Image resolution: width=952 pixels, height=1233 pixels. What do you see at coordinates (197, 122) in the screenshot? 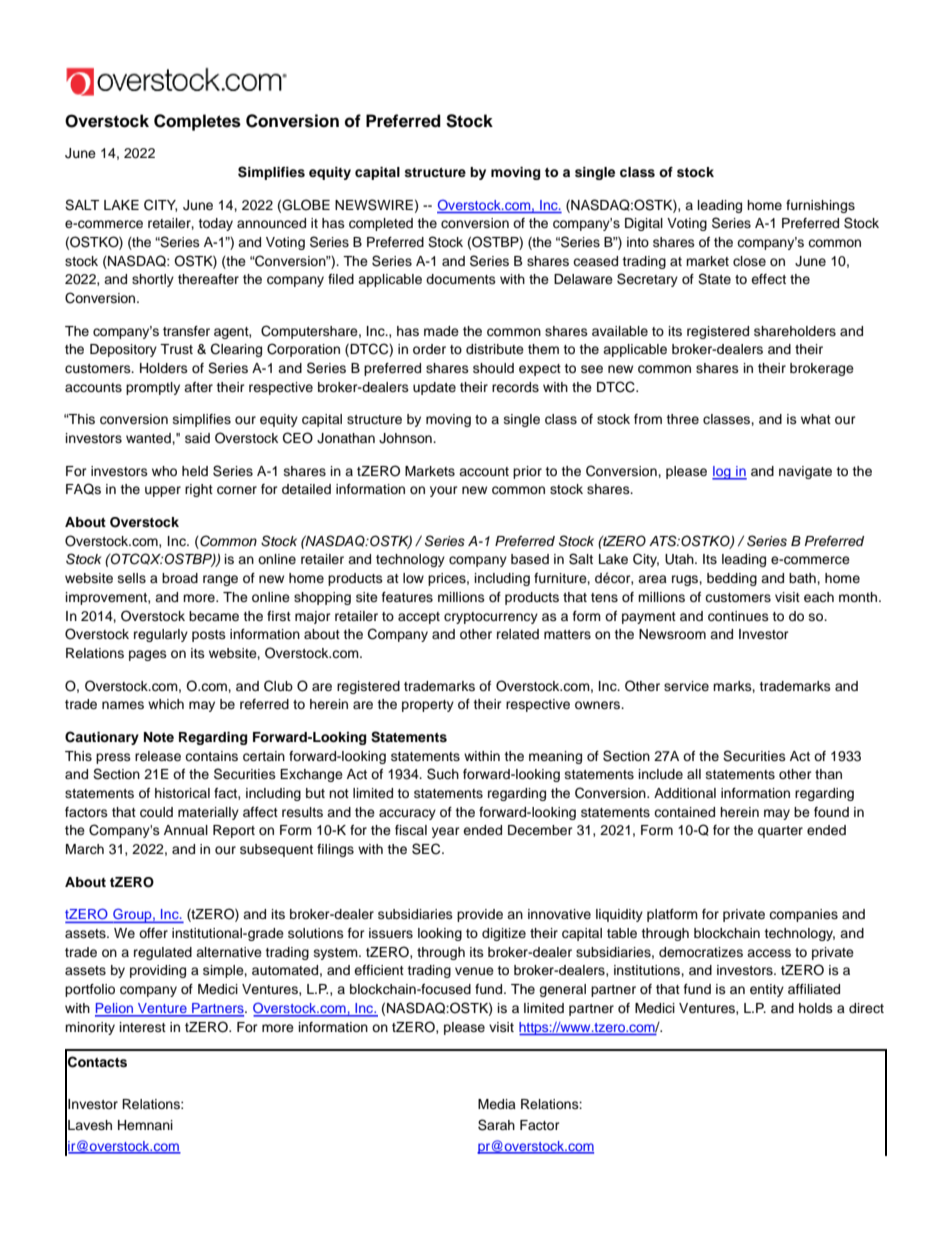
I see `Completes` at bounding box center [197, 122].
